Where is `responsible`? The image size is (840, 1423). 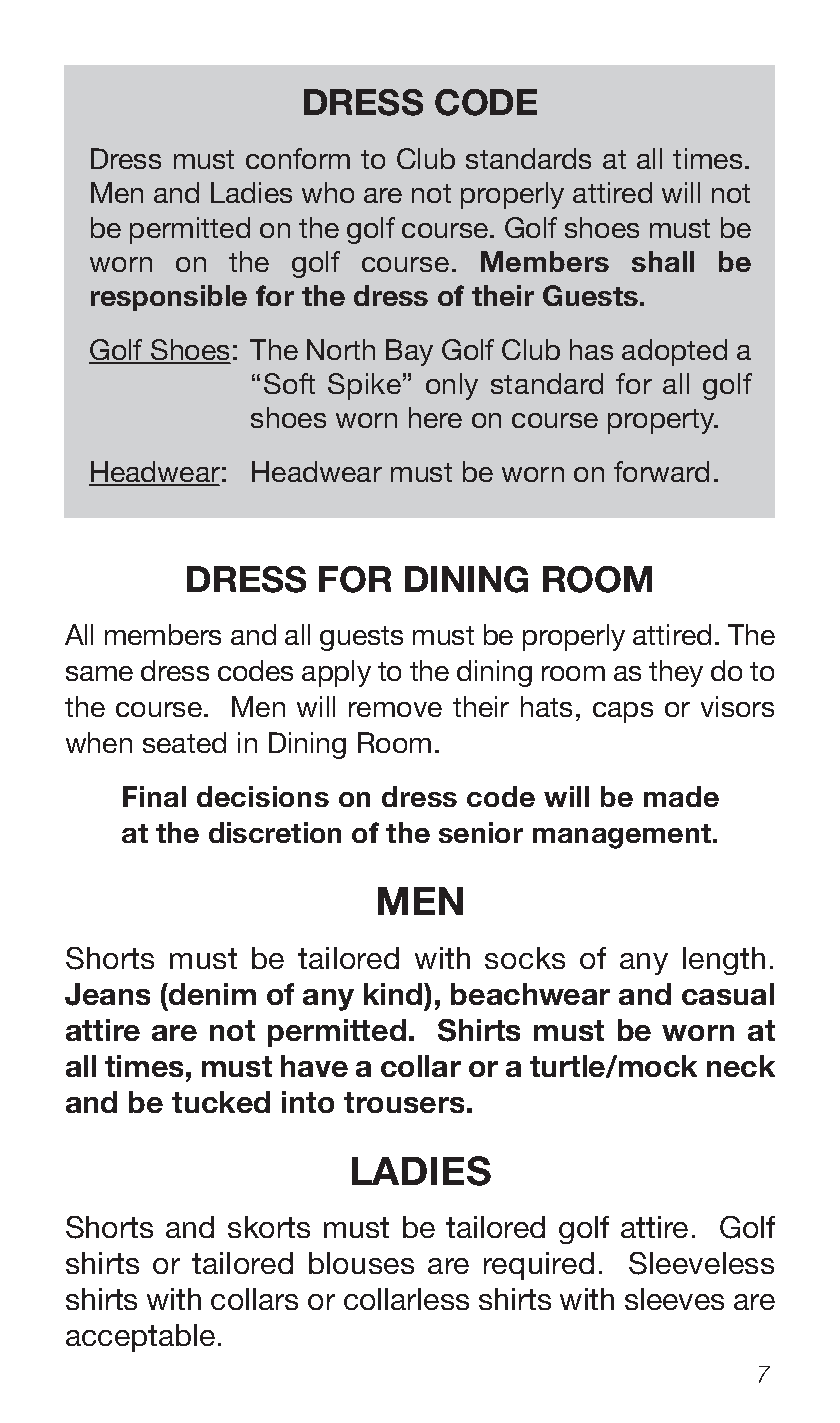
responsible is located at coordinates (169, 298).
